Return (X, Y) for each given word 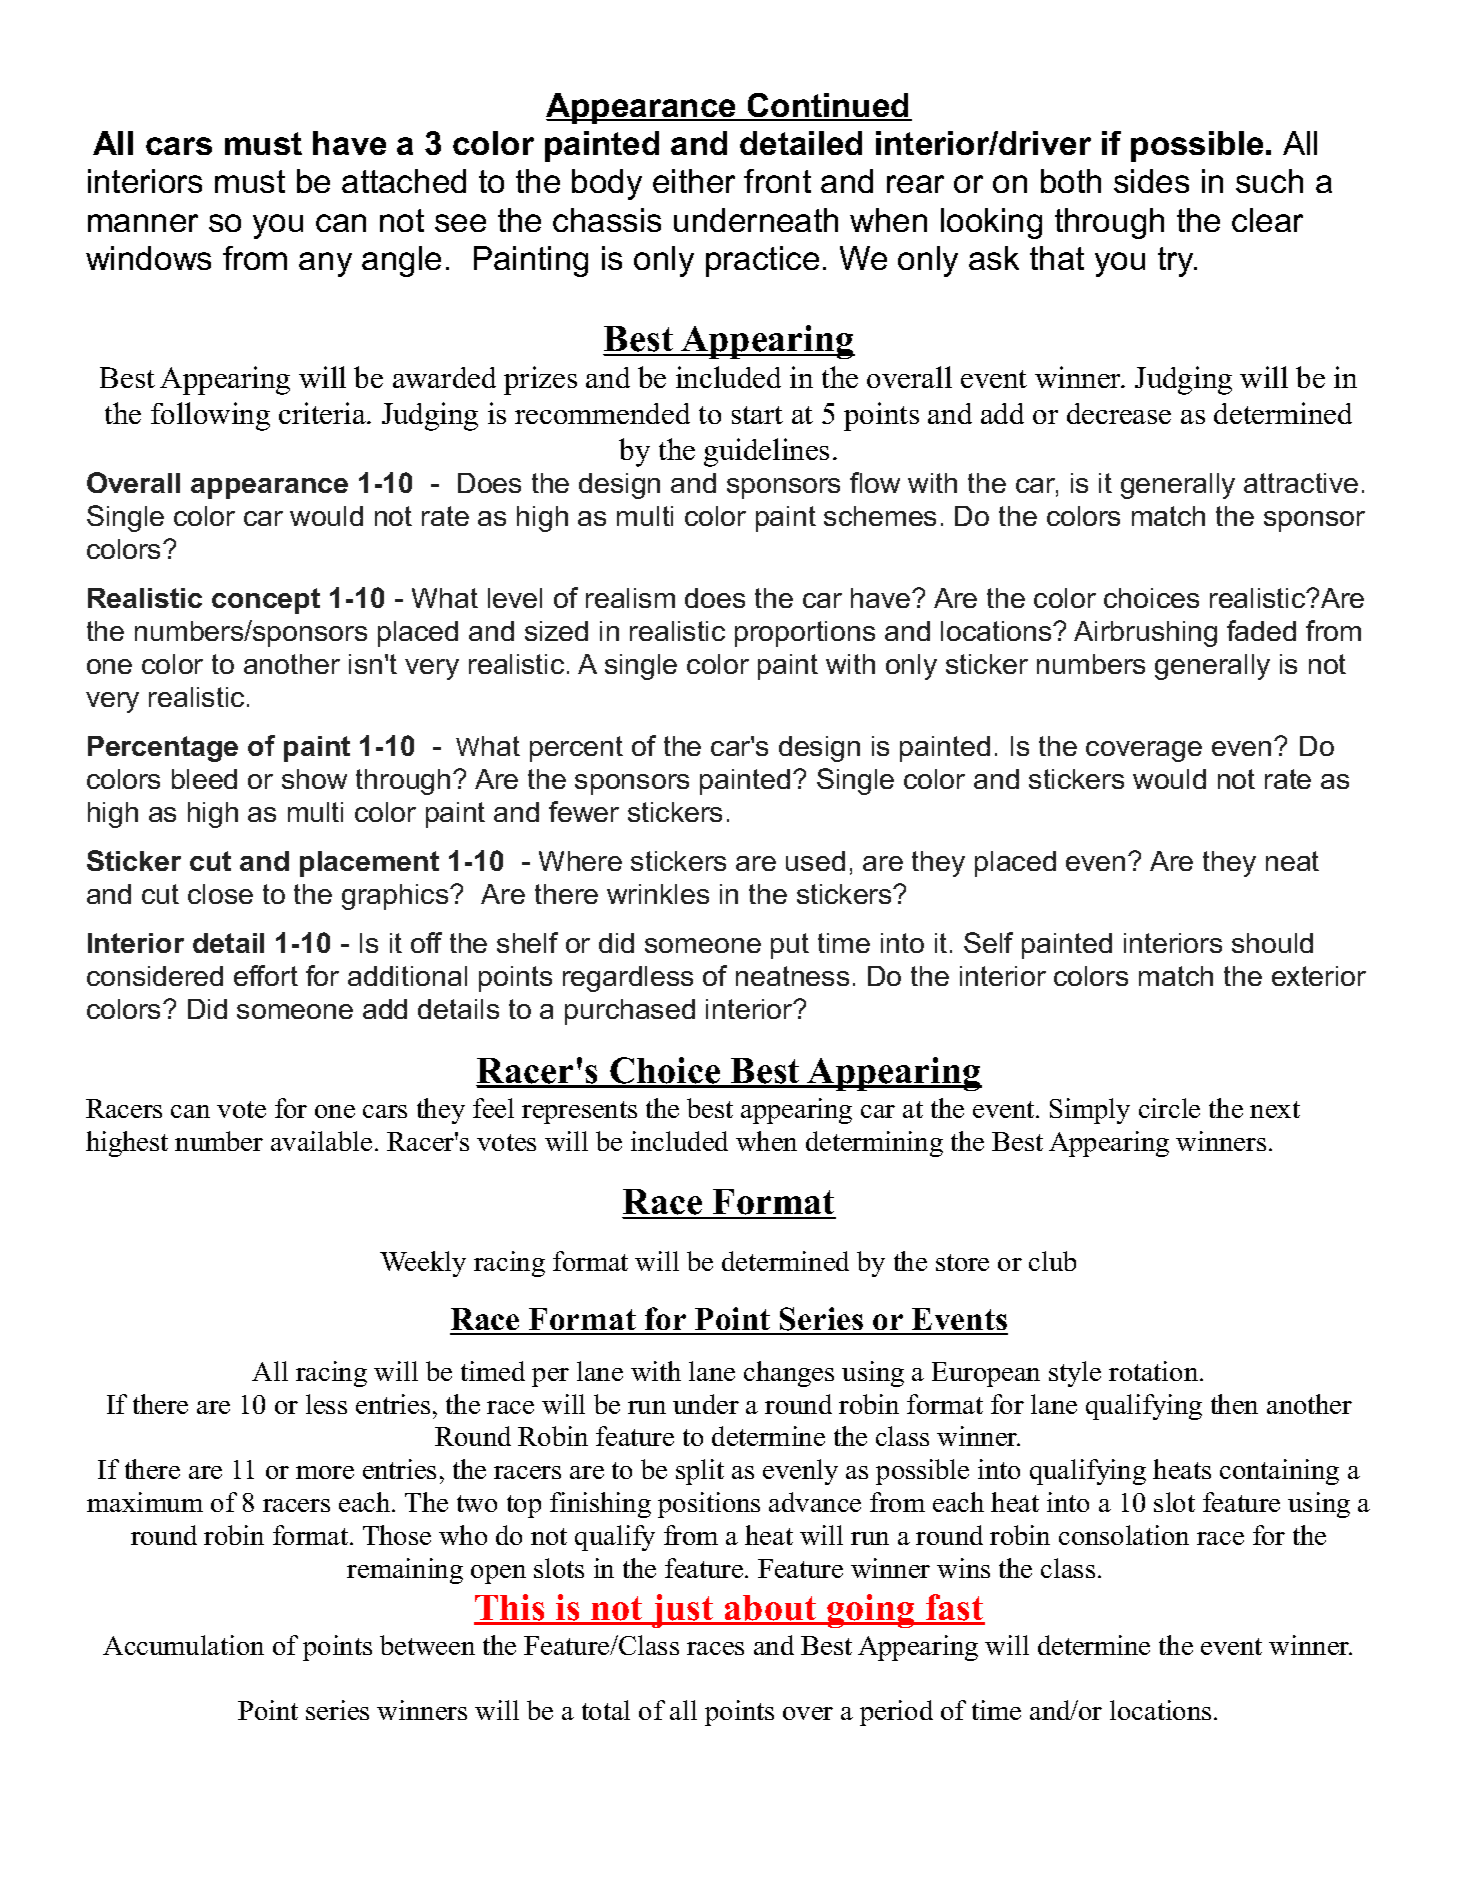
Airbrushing (1145, 634)
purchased (630, 1012)
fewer (584, 811)
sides (1151, 181)
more (325, 1472)
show (314, 779)
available (321, 1141)
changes (789, 1374)
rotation (1155, 1371)
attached (404, 181)
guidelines (766, 452)
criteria (323, 413)
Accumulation (183, 1645)
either (694, 181)
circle (1169, 1108)
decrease (1119, 413)
